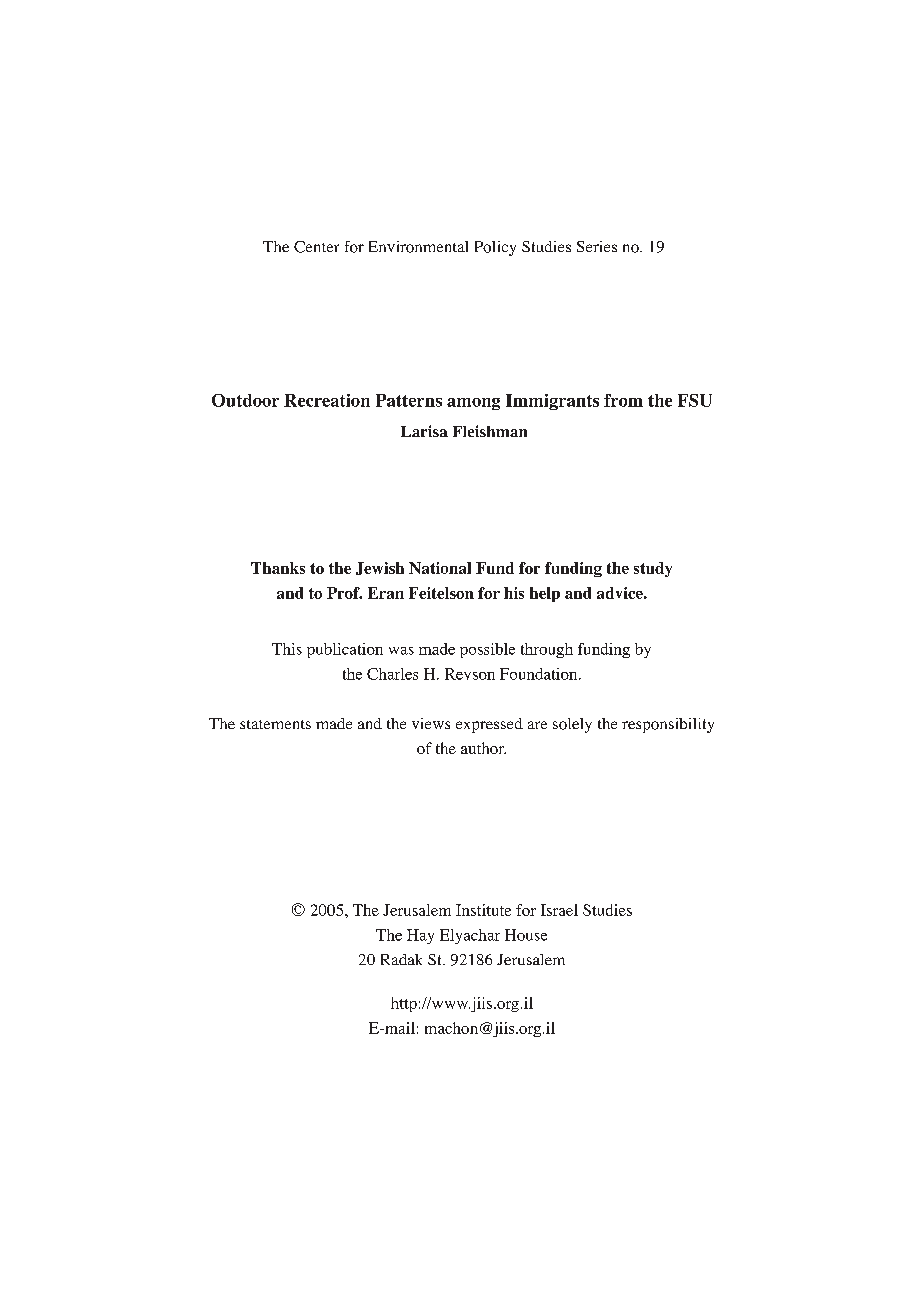 The height and width of the screenshot is (1308, 924). What do you see at coordinates (420, 936) in the screenshot?
I see `Hay` at bounding box center [420, 936].
